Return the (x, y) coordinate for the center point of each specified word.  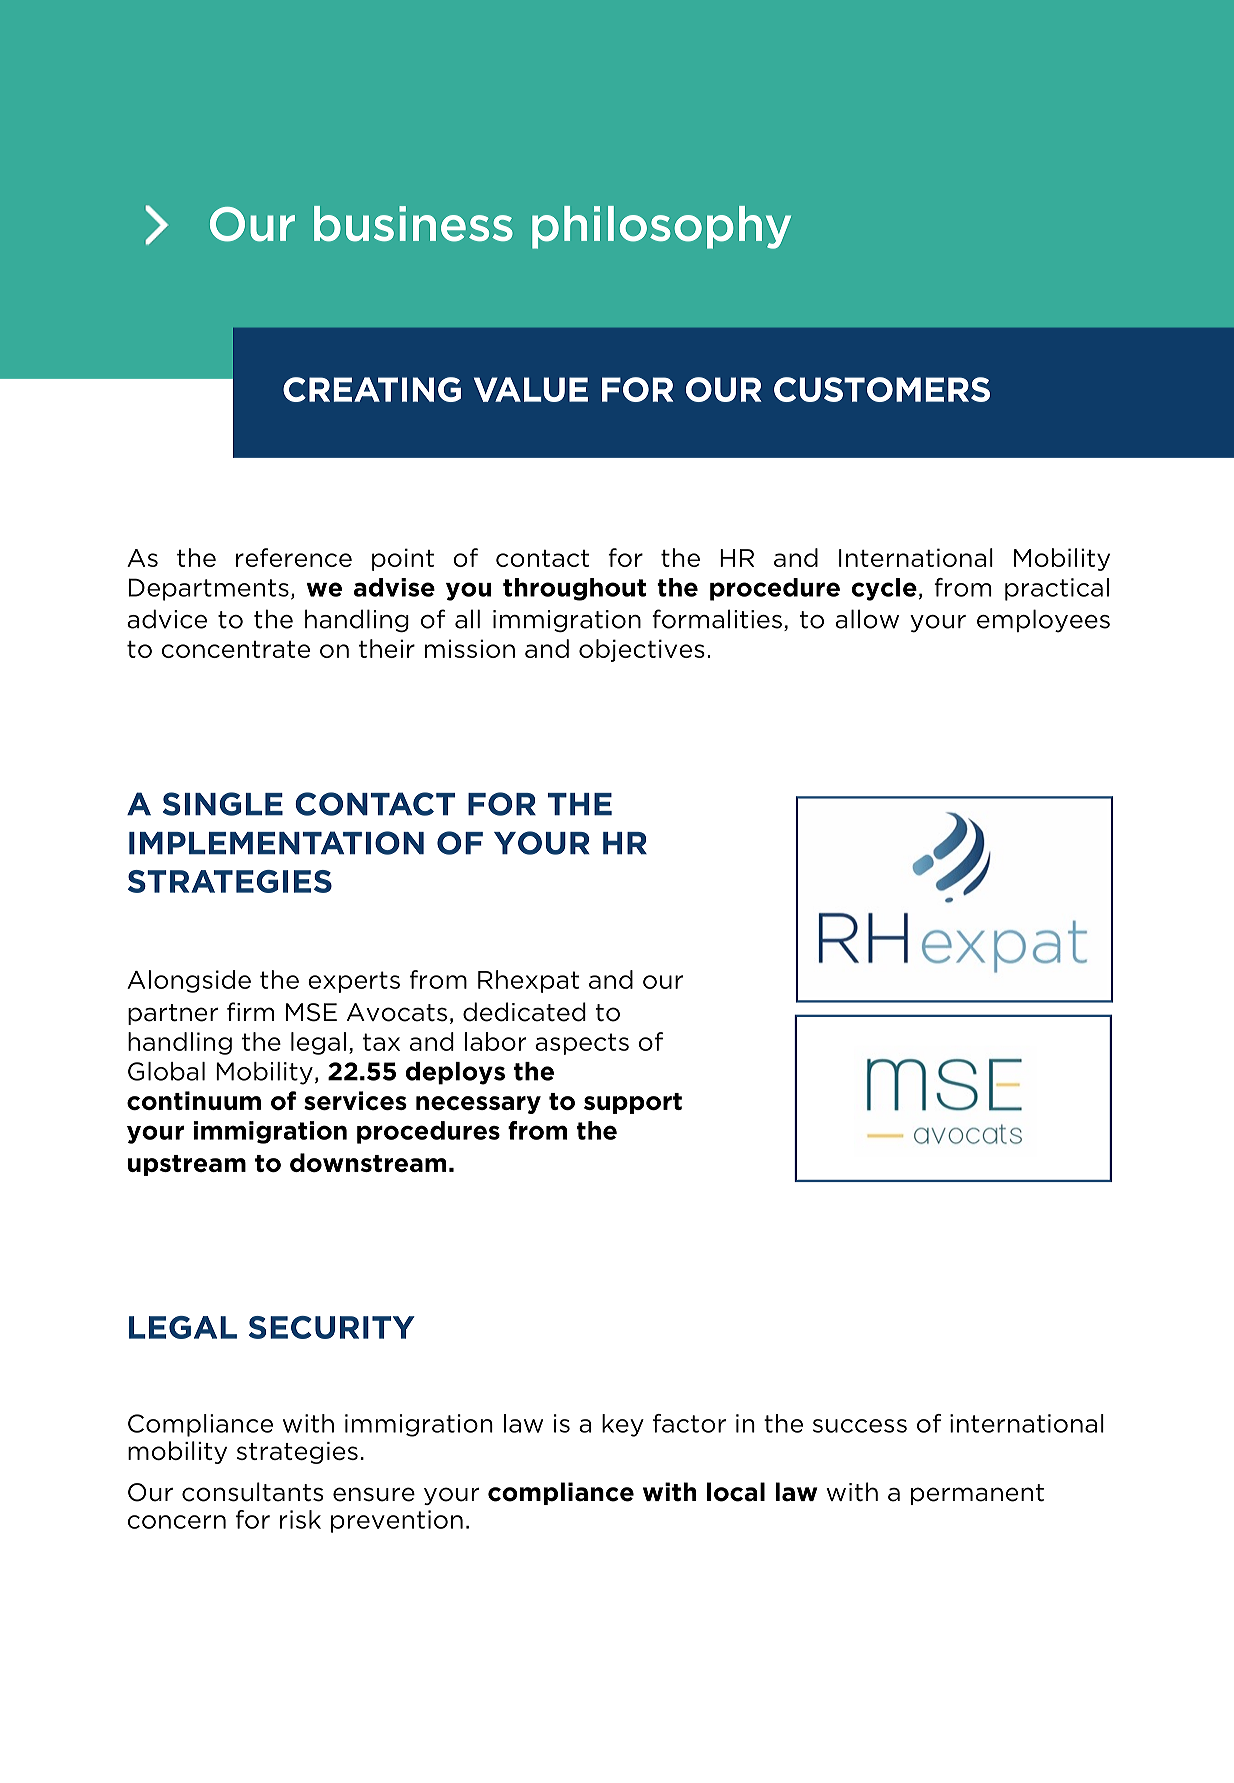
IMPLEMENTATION (276, 843)
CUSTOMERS (882, 389)
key (623, 1425)
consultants (252, 1492)
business (413, 224)
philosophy (661, 227)
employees (1043, 621)
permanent (977, 1494)
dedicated (524, 1012)
